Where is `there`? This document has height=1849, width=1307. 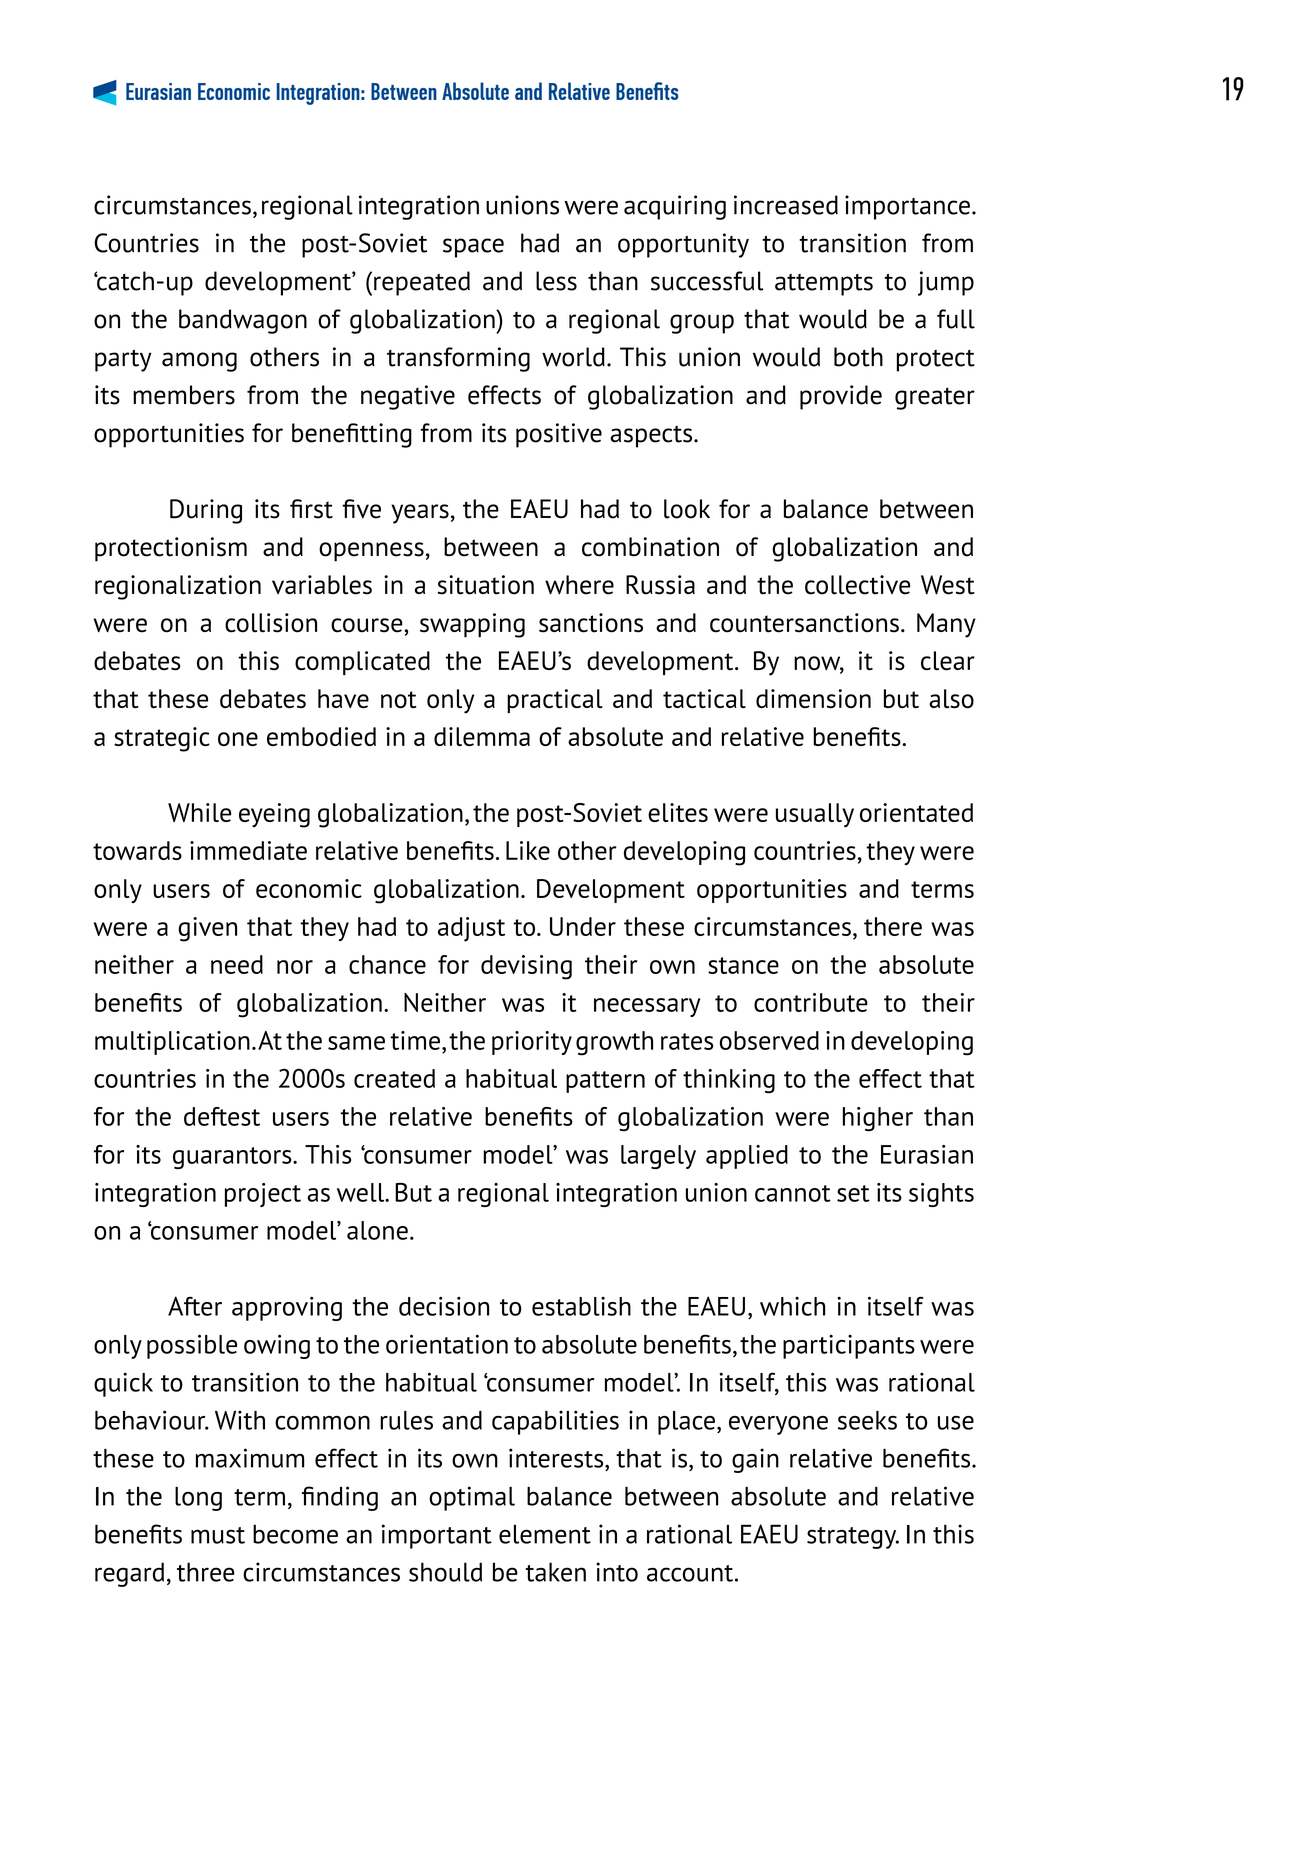
there is located at coordinates (893, 926).
